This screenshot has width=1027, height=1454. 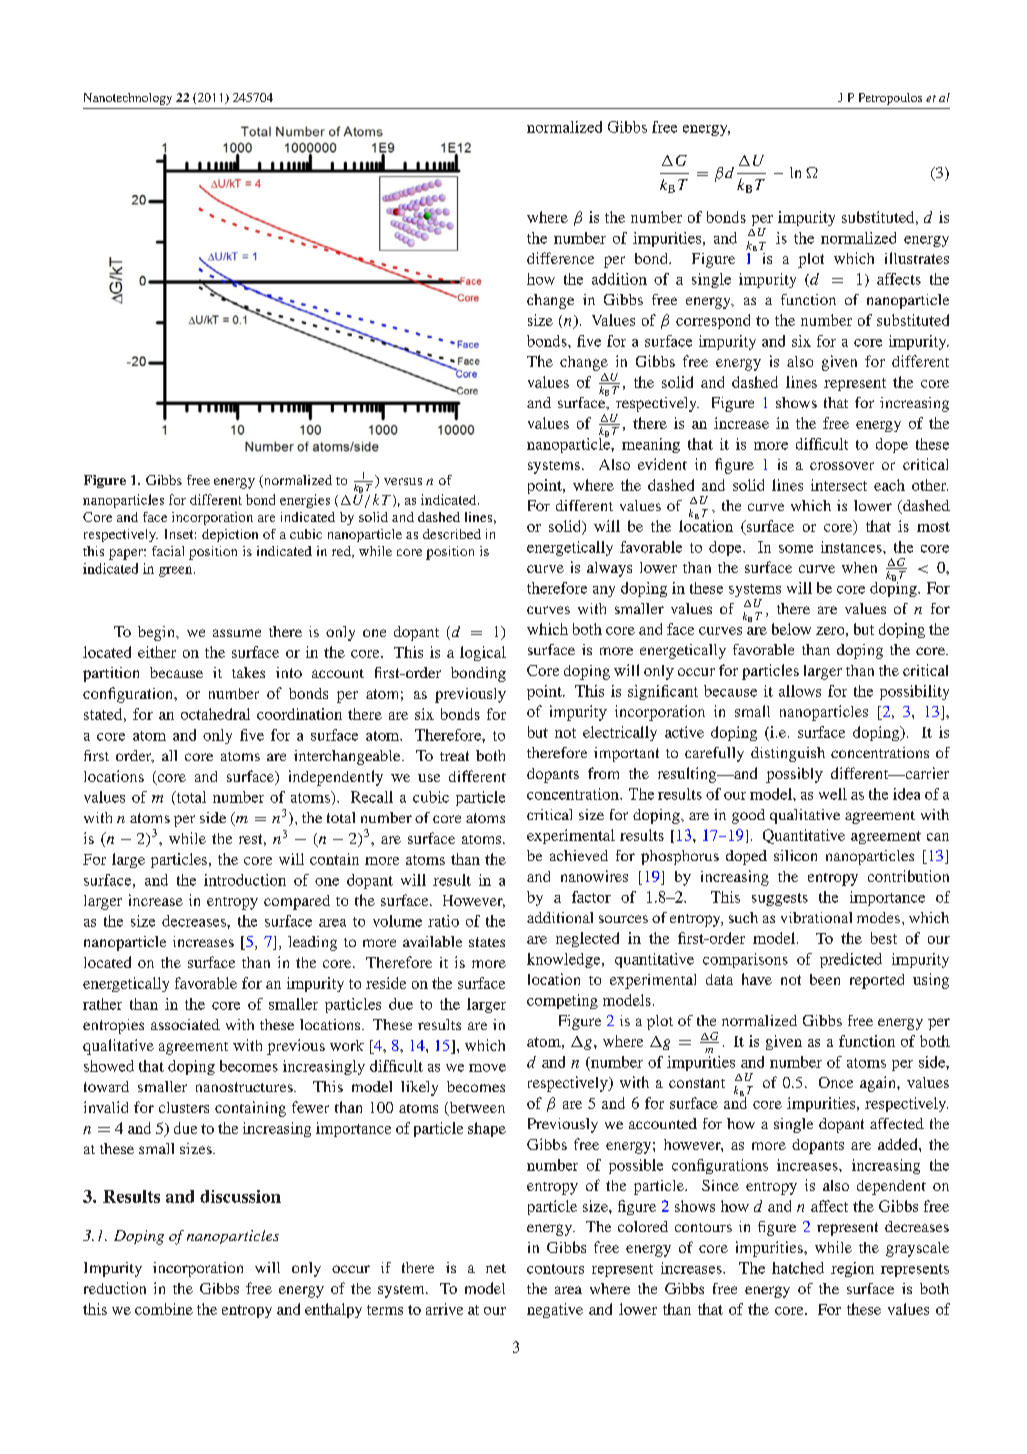 I want to click on difference, so click(x=560, y=258).
